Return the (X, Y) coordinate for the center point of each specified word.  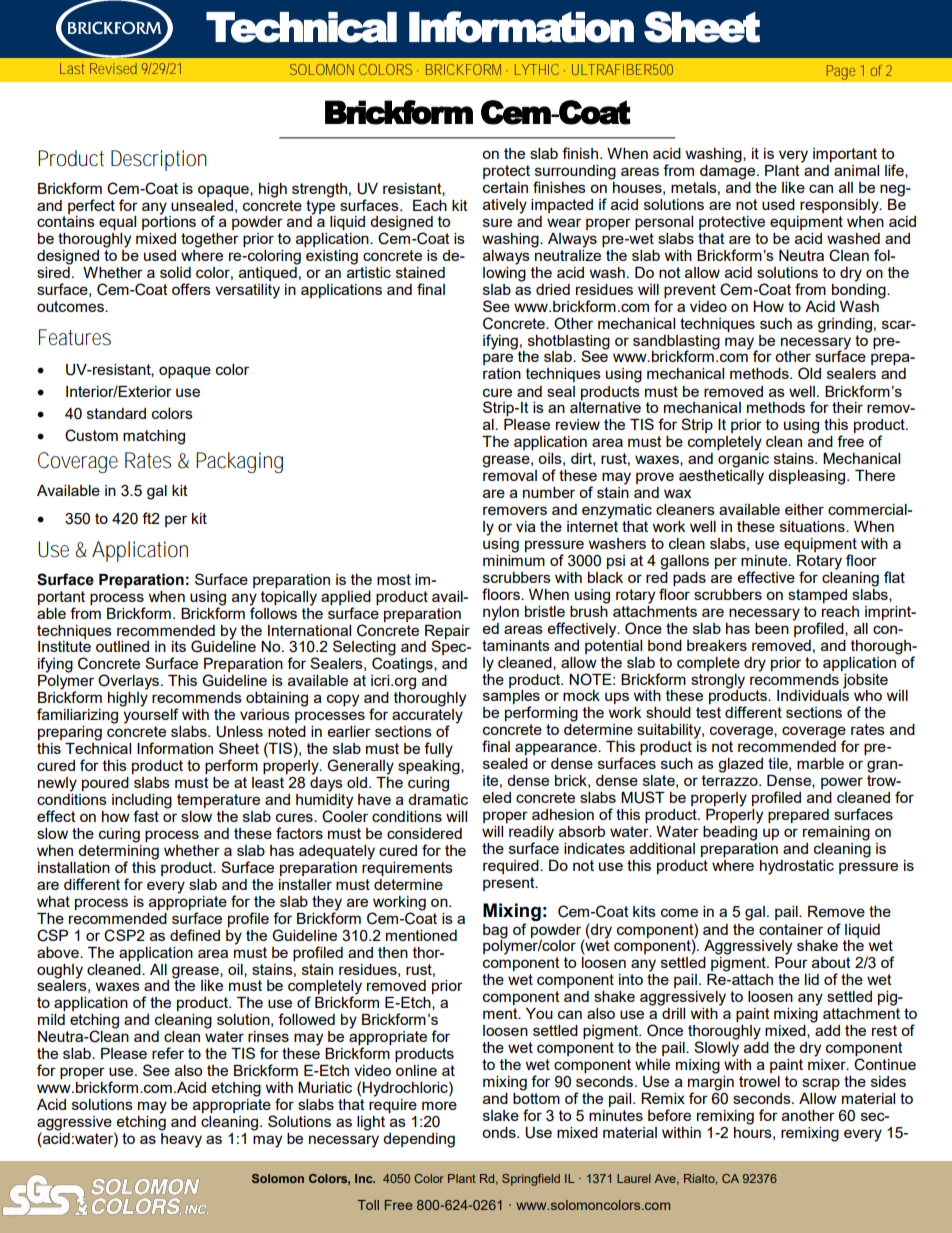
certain (505, 187)
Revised (113, 68)
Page (841, 72)
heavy (181, 1139)
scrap (821, 1084)
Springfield (531, 1180)
